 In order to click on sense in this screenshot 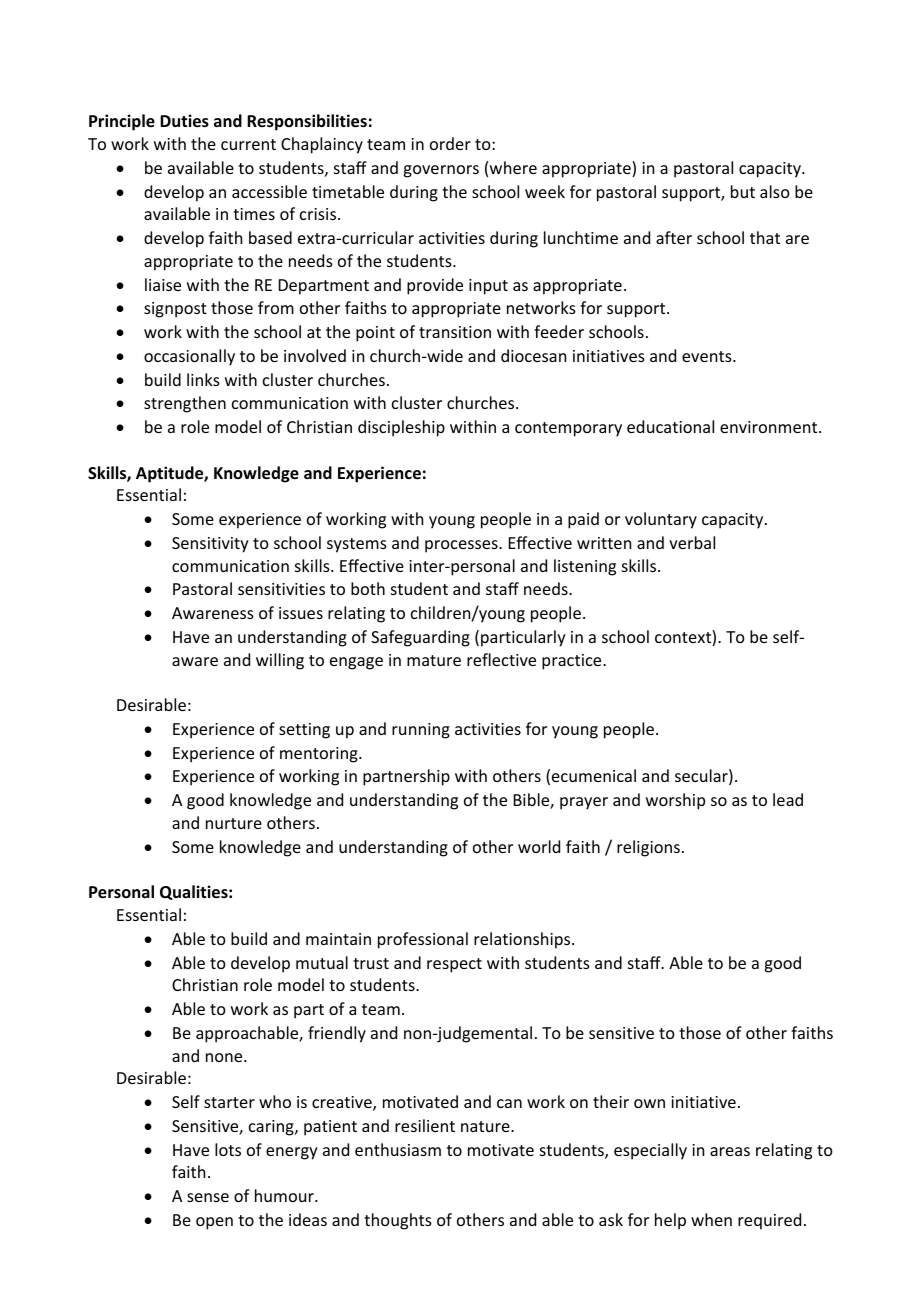, I will do `click(208, 1197)`.
